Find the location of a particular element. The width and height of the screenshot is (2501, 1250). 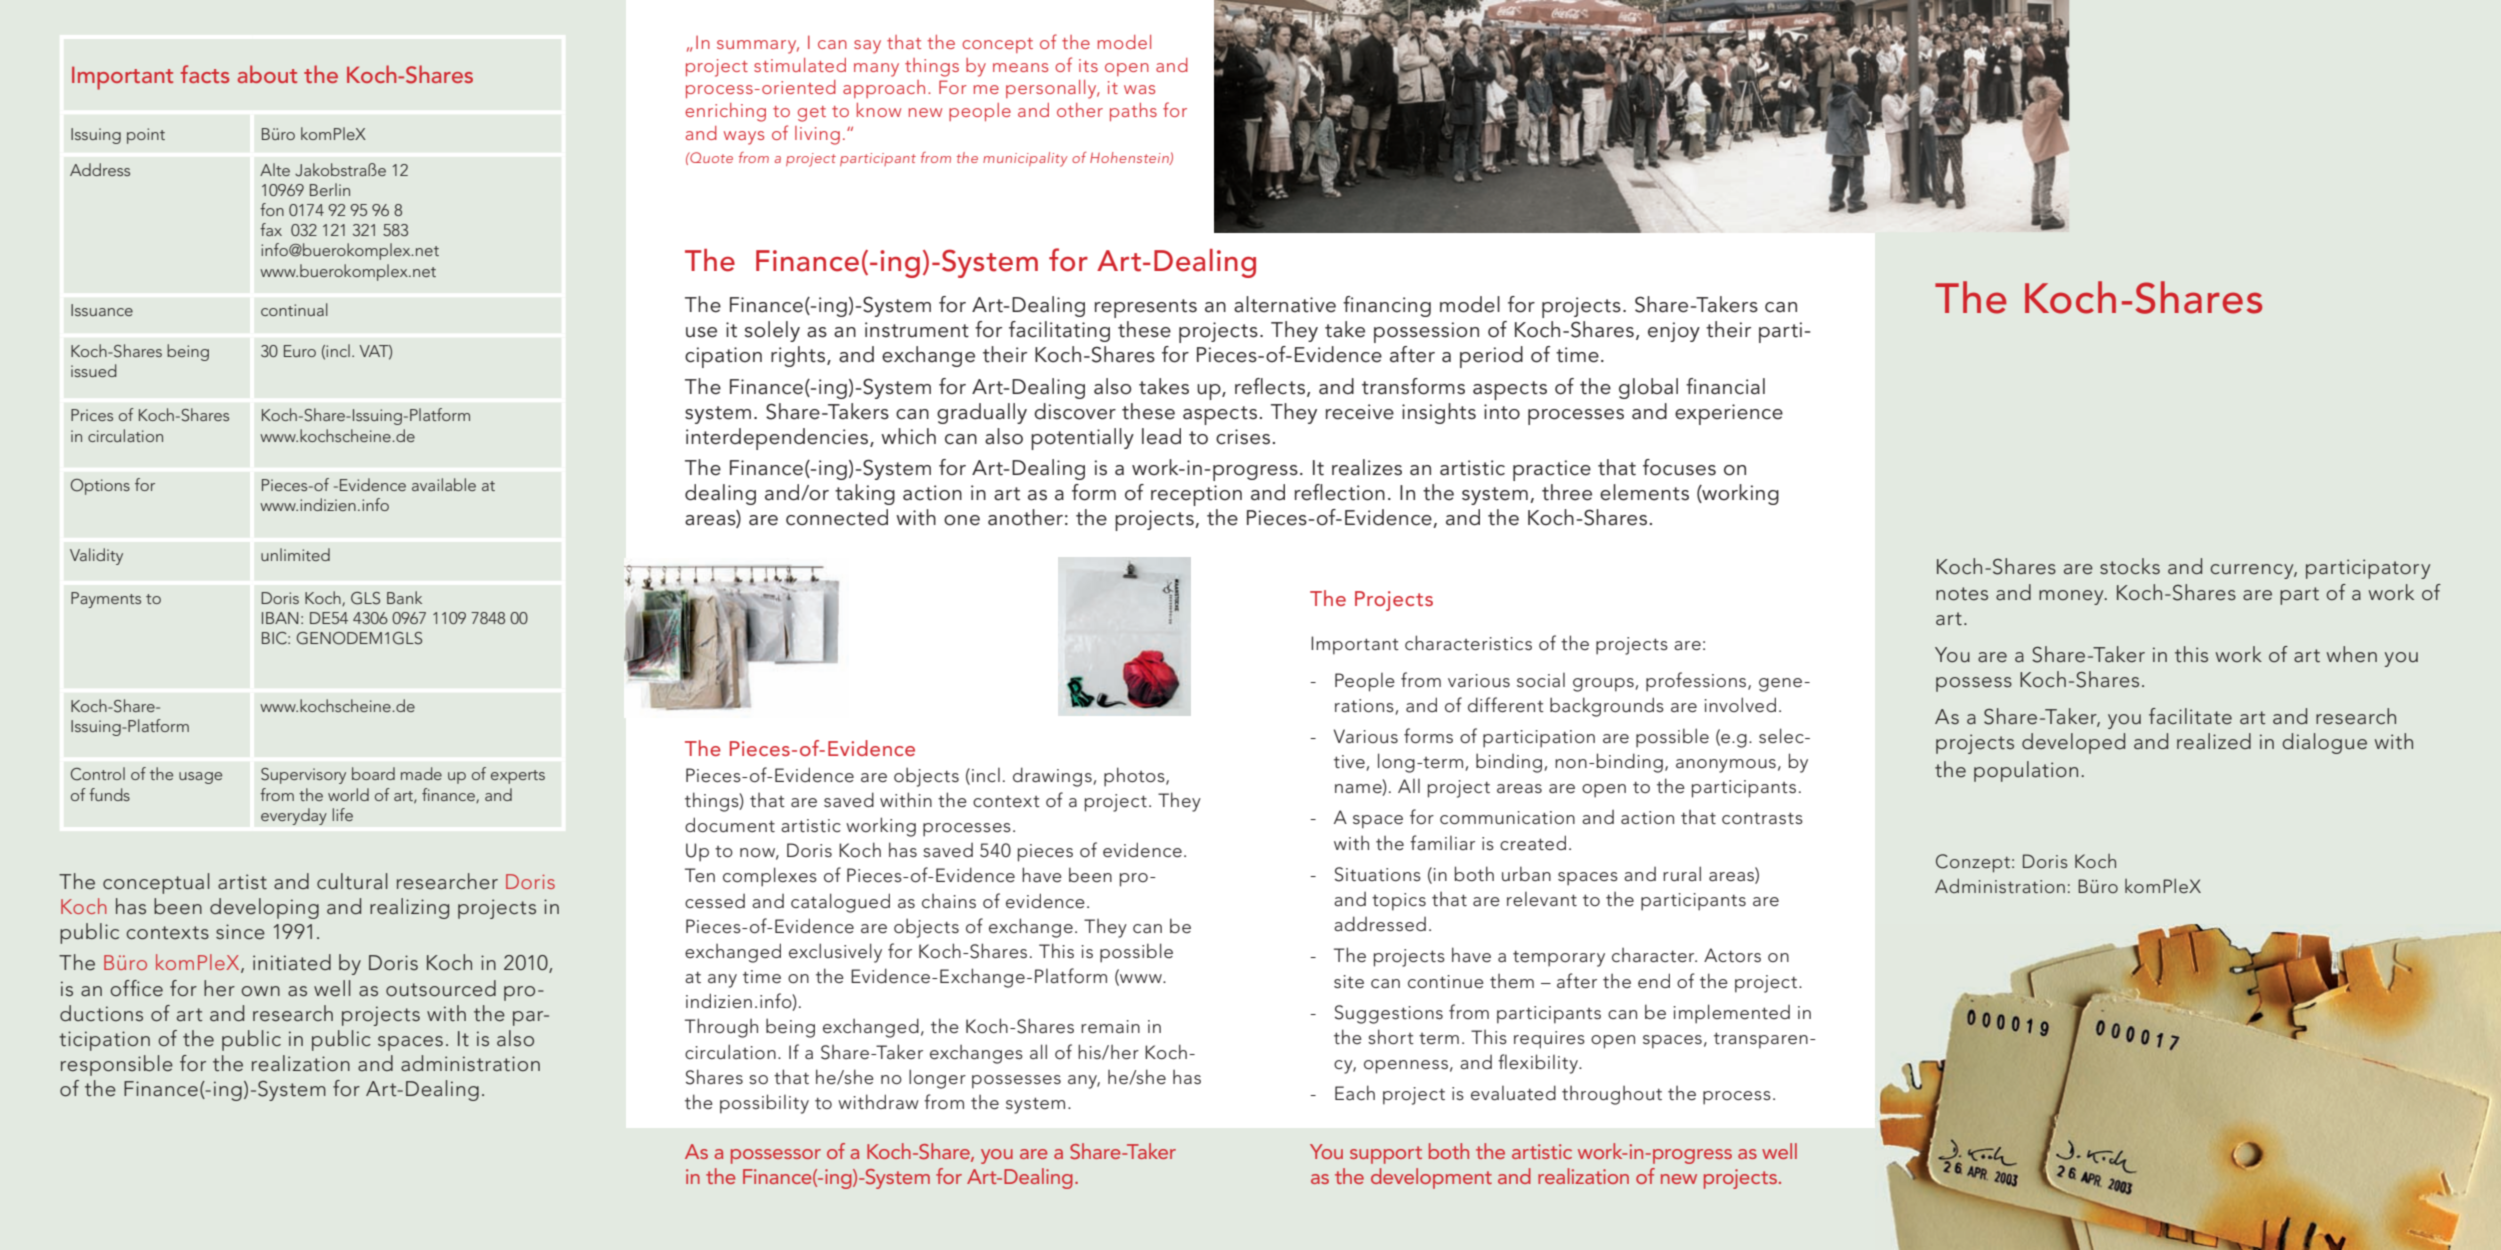

support is located at coordinates (1386, 1155).
